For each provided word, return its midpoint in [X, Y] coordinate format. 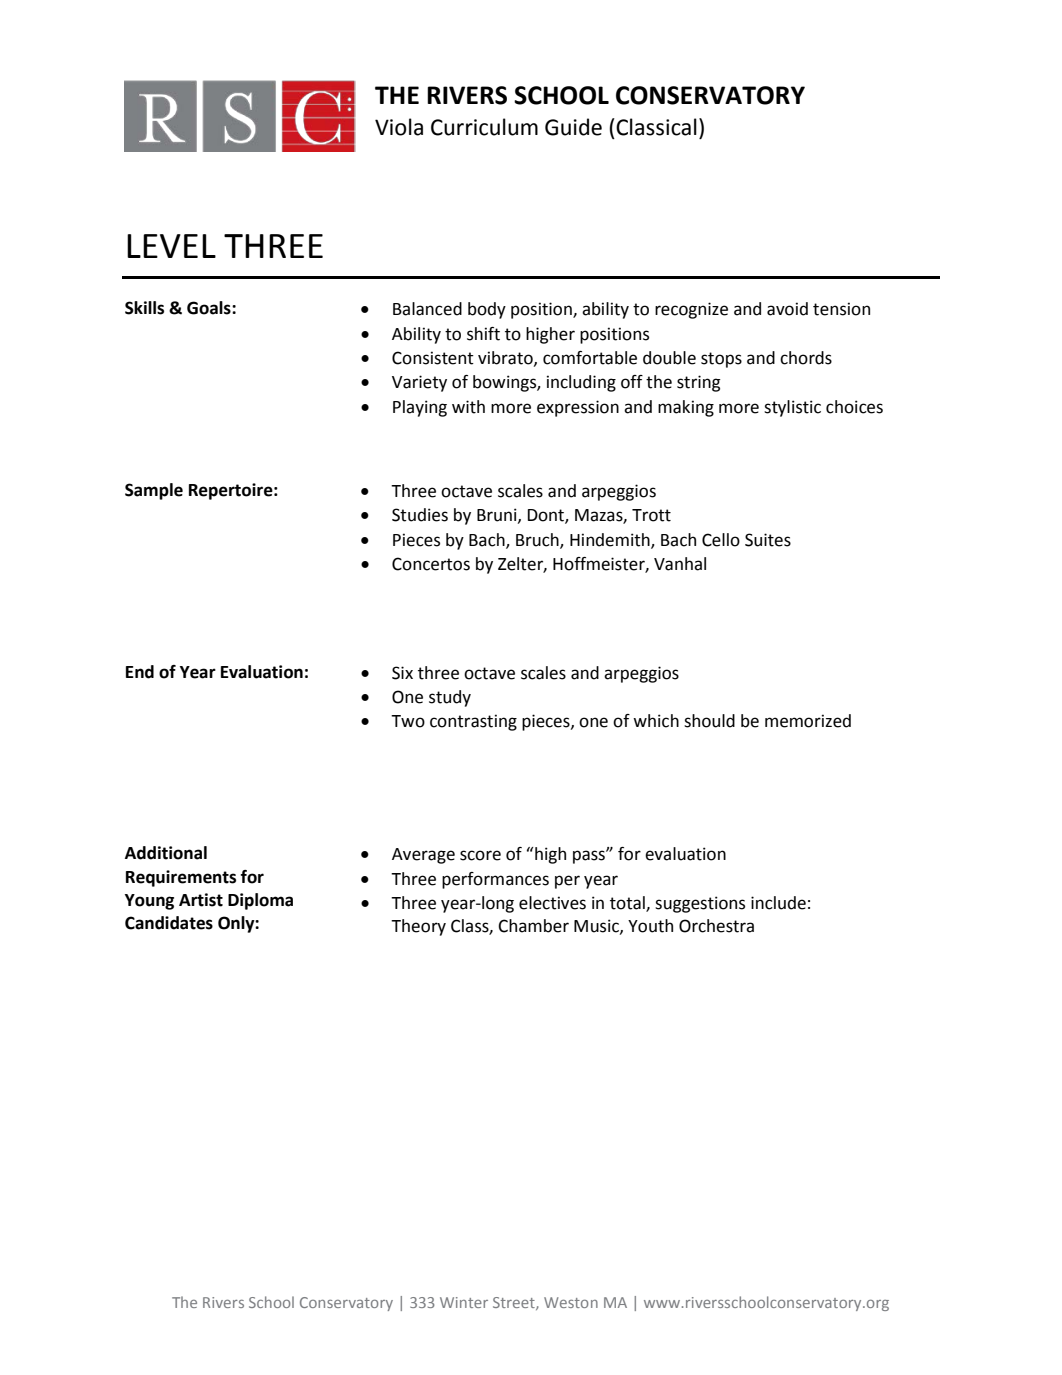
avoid [787, 309]
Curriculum [484, 127]
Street [515, 1303]
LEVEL [171, 246]
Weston [571, 1302]
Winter [464, 1302]
